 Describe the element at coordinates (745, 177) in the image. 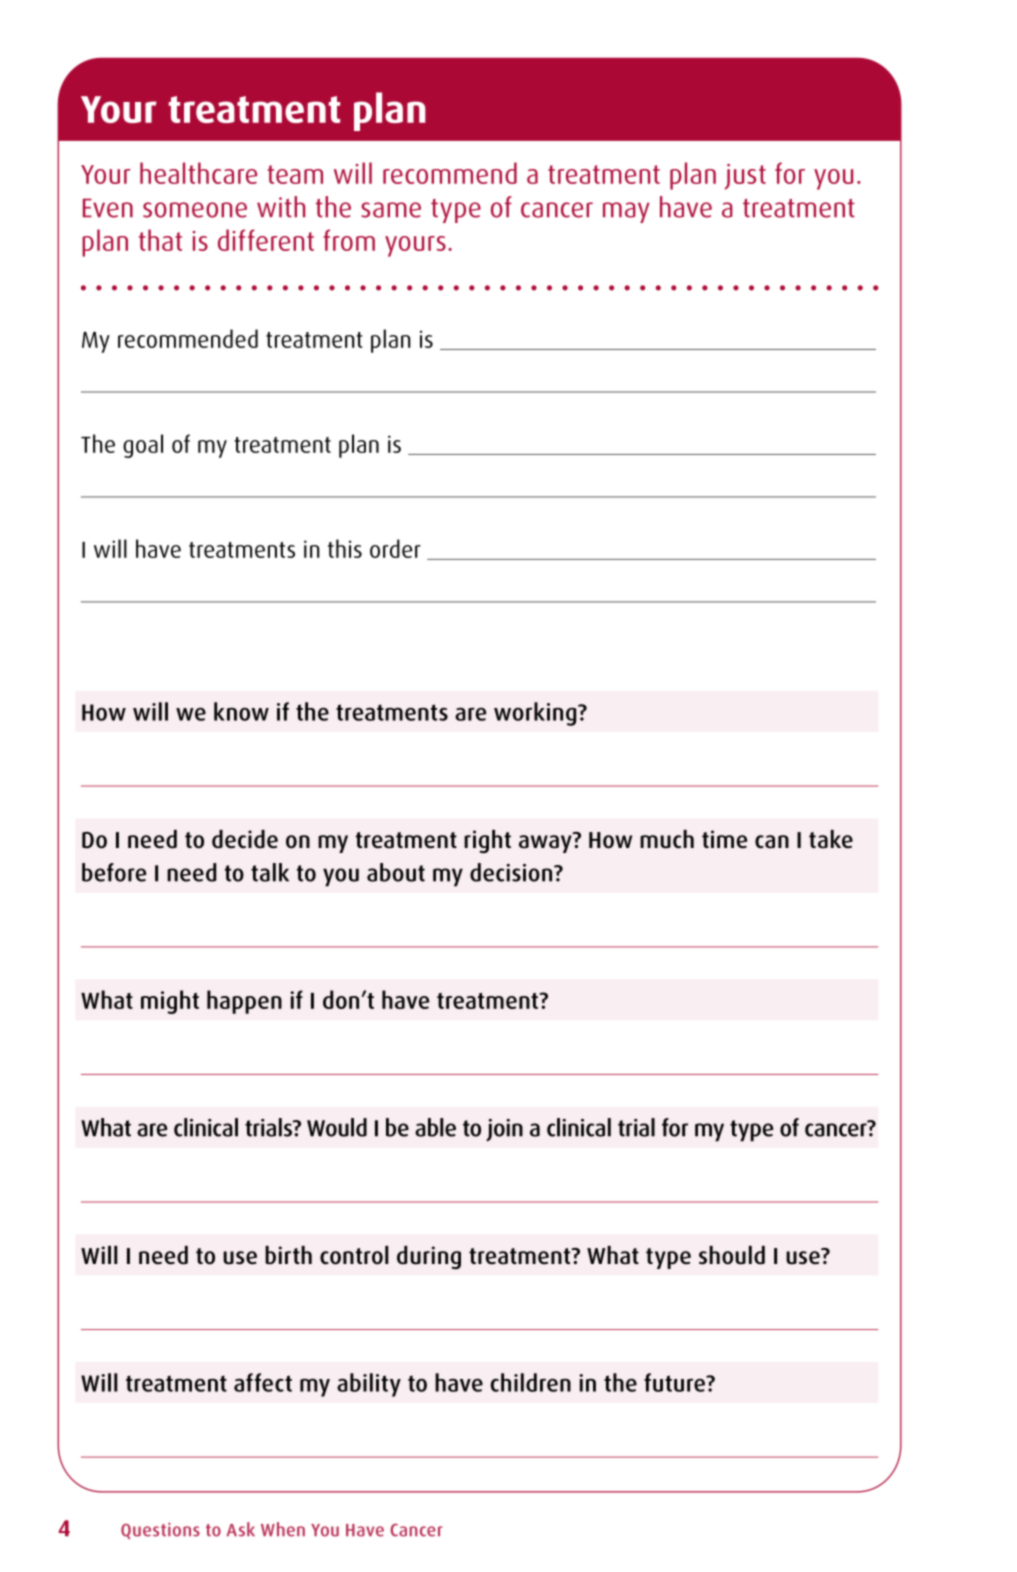

I see `just` at that location.
